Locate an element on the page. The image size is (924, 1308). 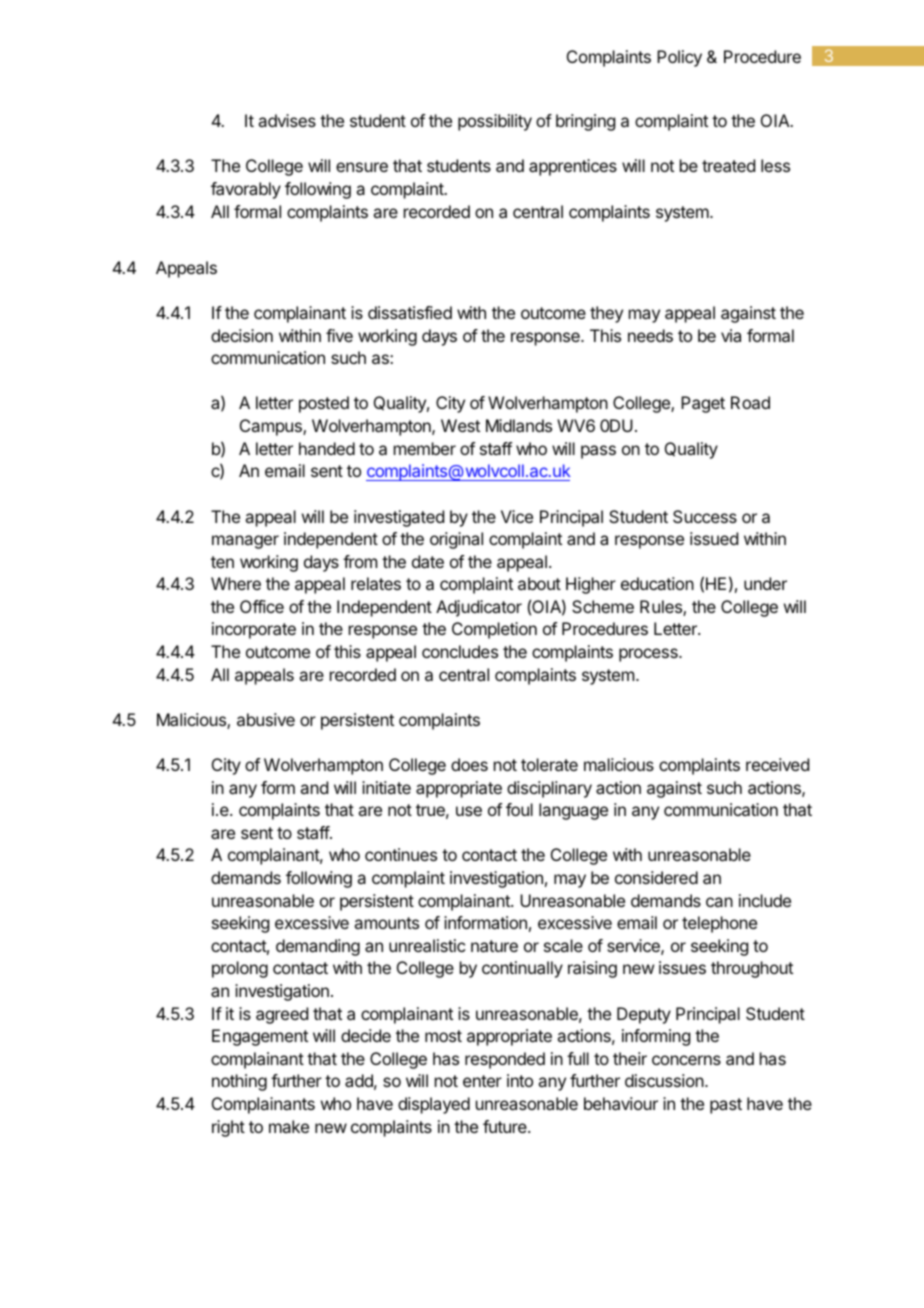
received is located at coordinates (777, 764).
